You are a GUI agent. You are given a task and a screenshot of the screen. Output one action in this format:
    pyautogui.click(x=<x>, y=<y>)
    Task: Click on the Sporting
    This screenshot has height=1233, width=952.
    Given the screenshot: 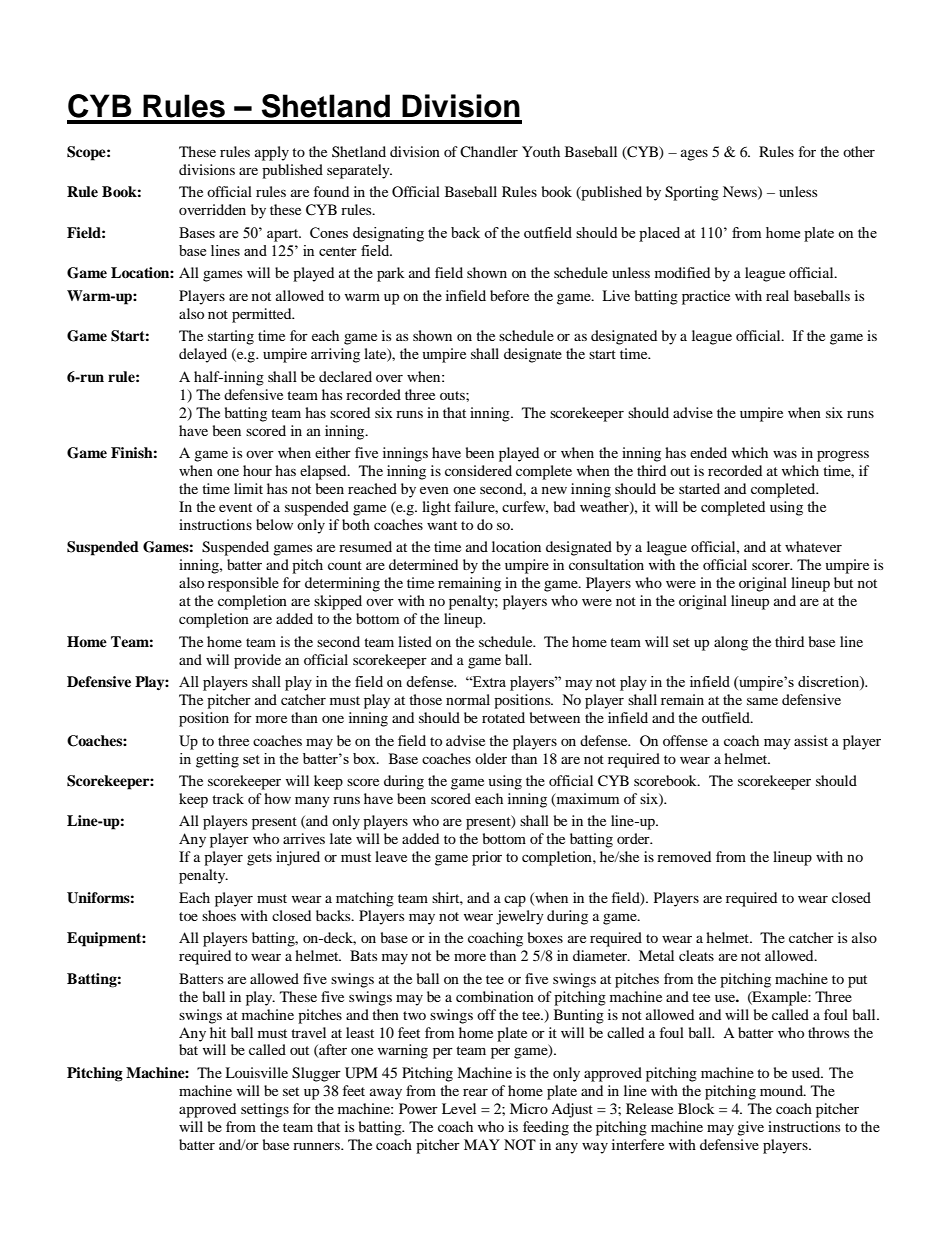 What is the action you would take?
    pyautogui.click(x=692, y=193)
